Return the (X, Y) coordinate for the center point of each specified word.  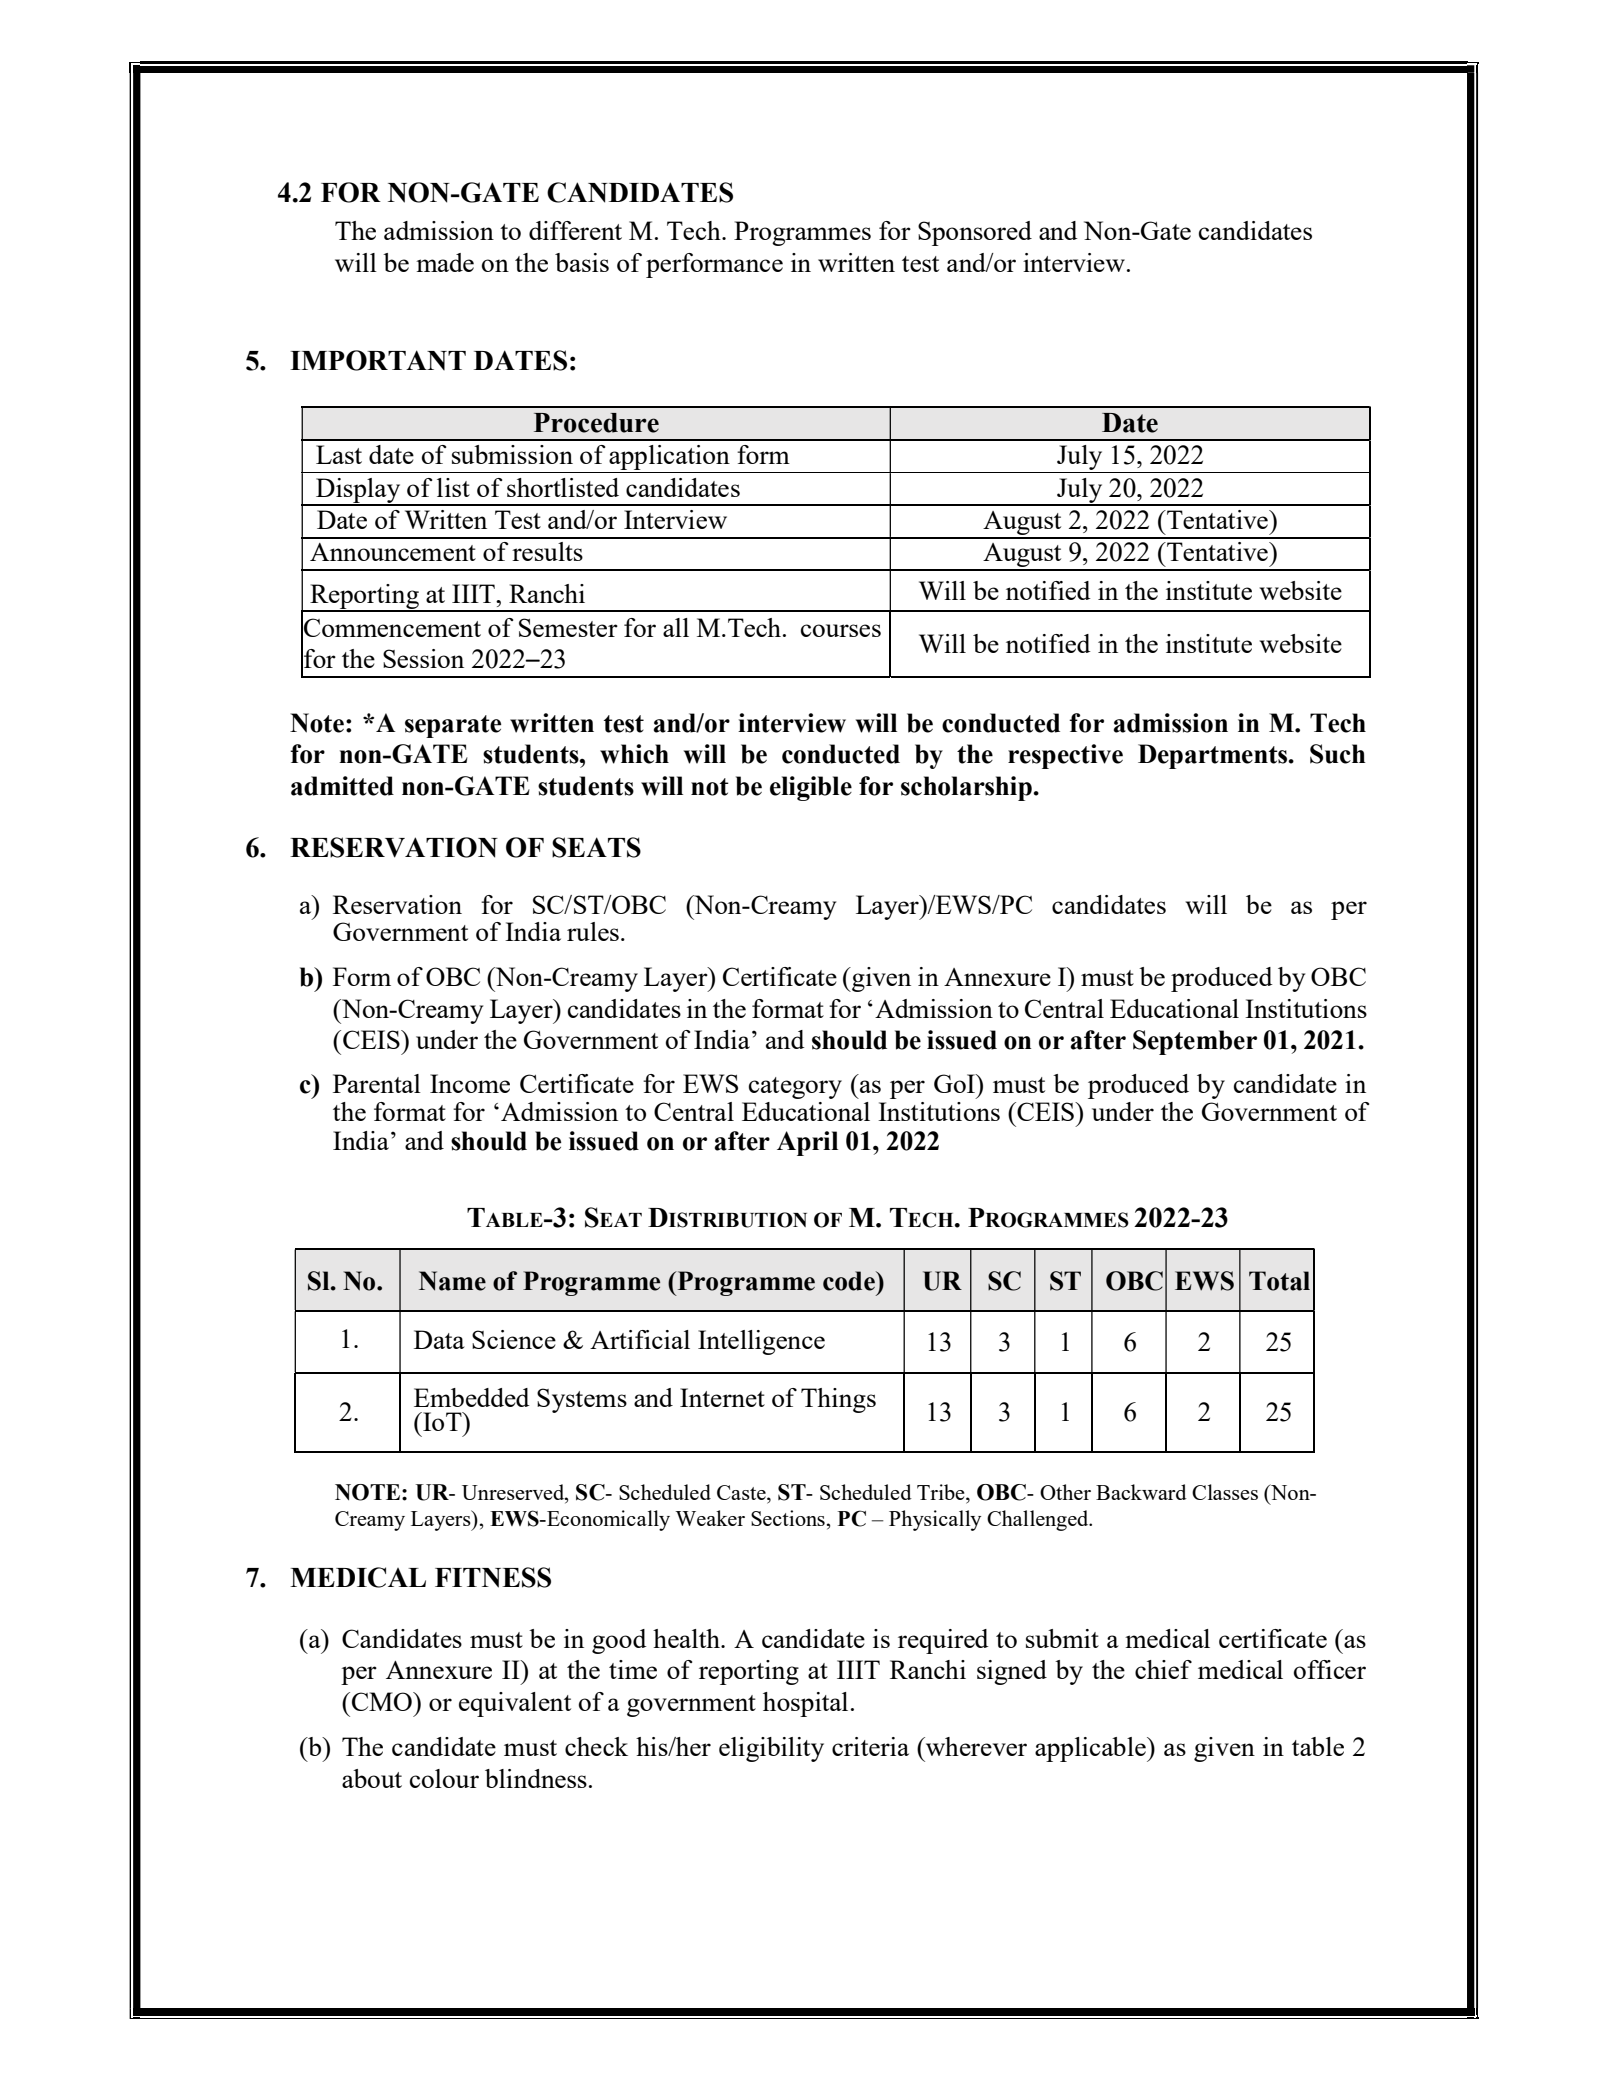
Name (452, 1281)
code (850, 1281)
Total (1279, 1281)
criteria (870, 1746)
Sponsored (975, 233)
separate (453, 726)
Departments (1214, 756)
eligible (811, 788)
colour (444, 1778)
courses (841, 630)
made (445, 262)
